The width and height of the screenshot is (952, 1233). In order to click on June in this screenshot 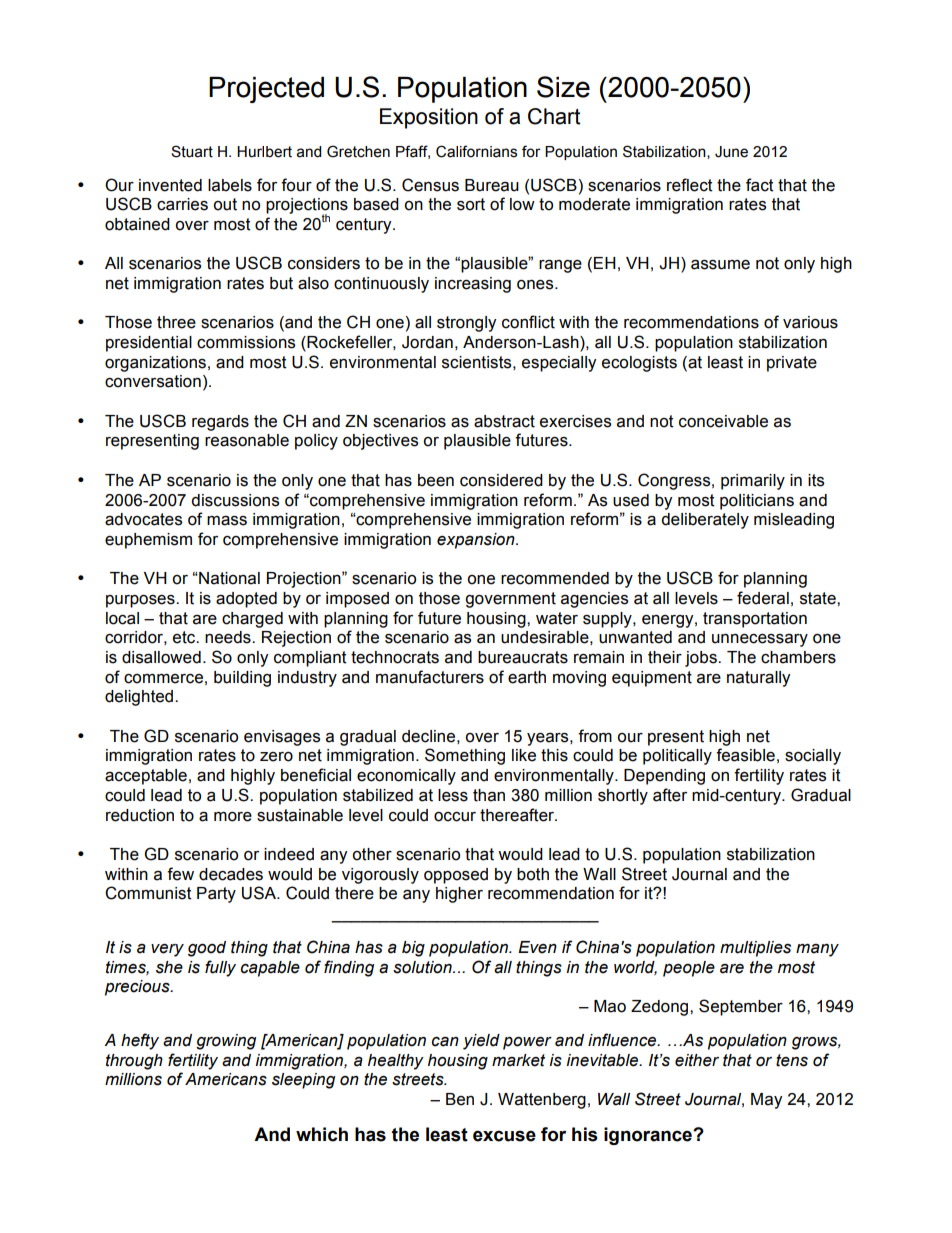, I will do `click(731, 152)`.
